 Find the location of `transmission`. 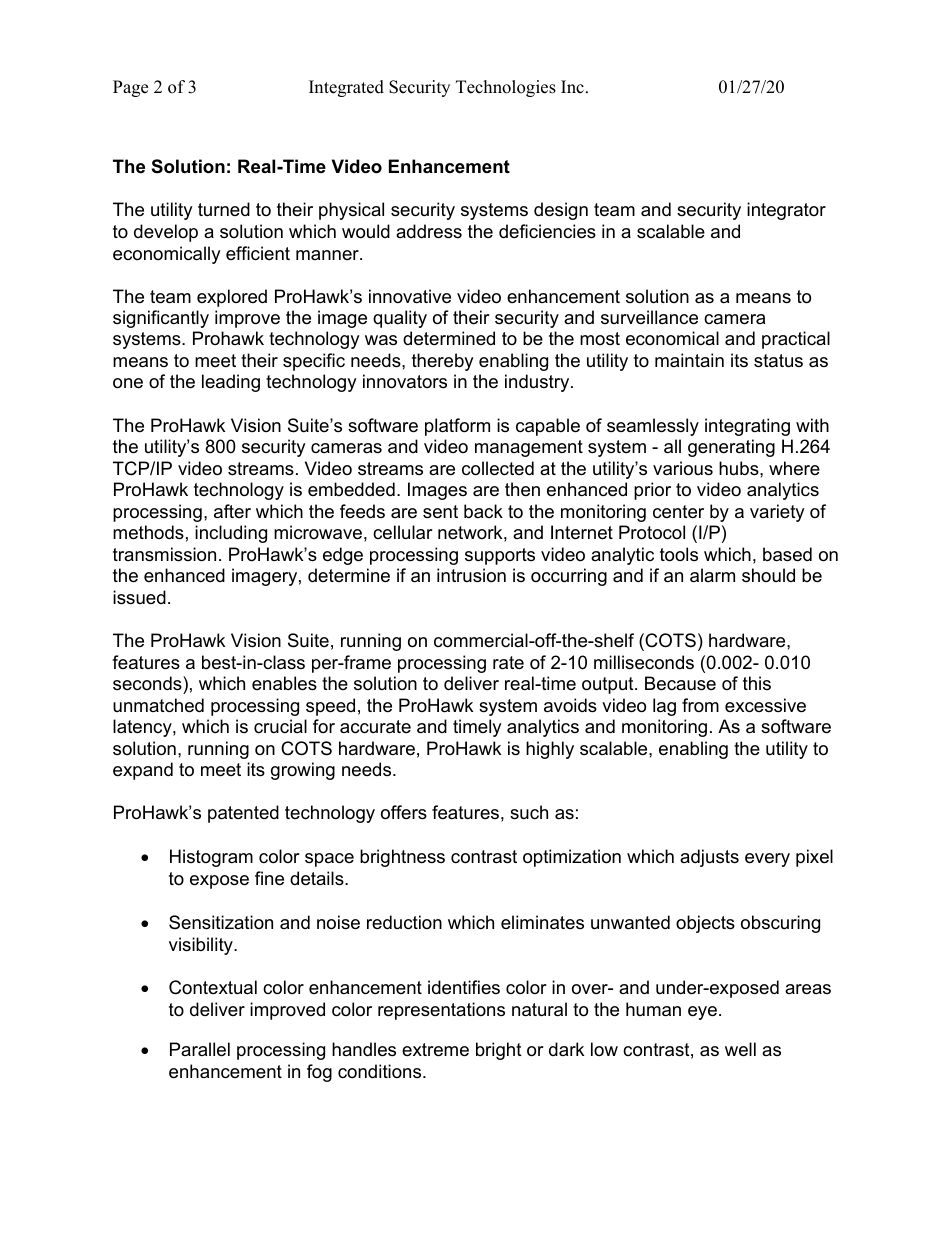

transmission is located at coordinates (164, 554).
